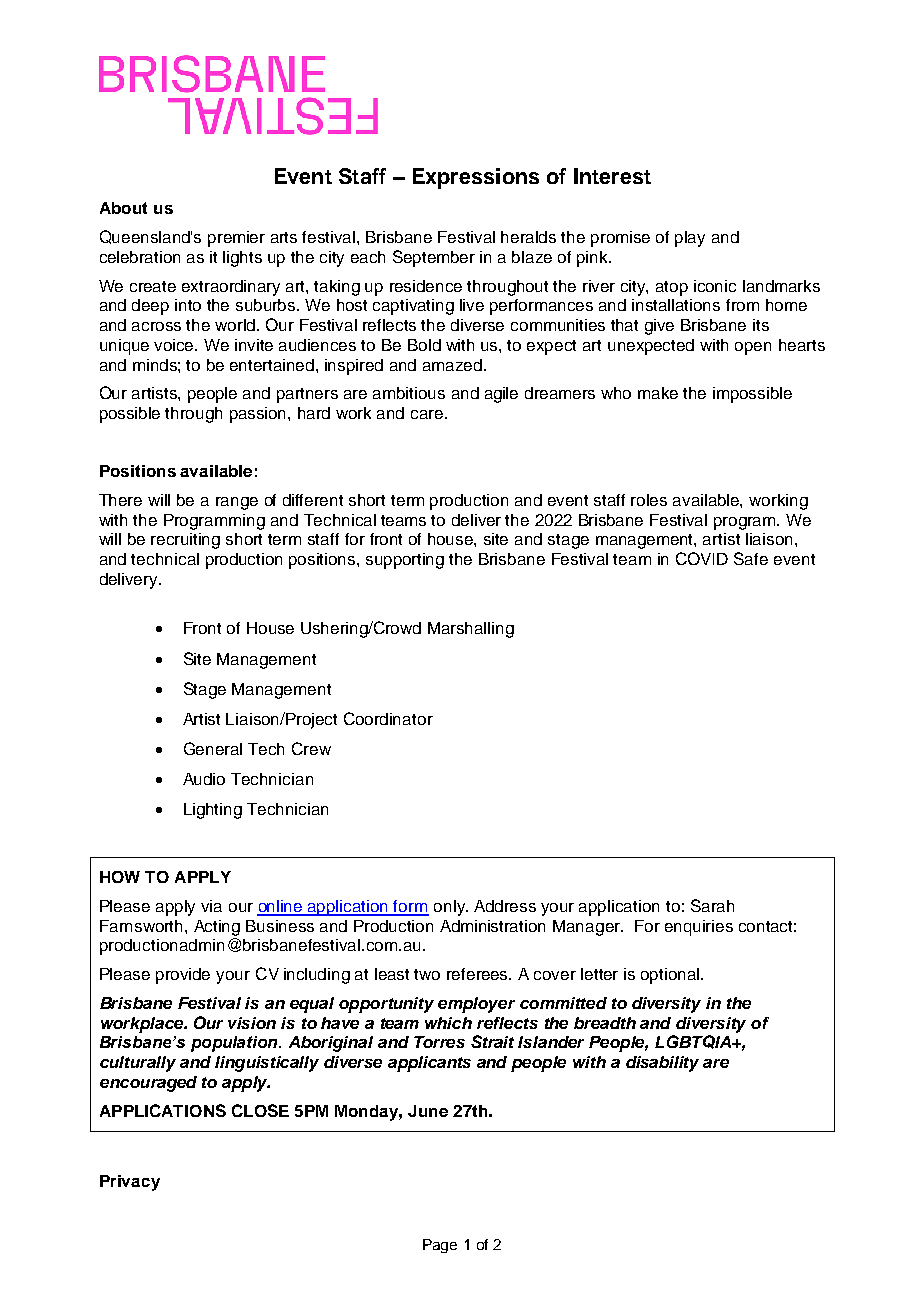 This screenshot has width=924, height=1308. I want to click on Coordinator, so click(388, 718).
